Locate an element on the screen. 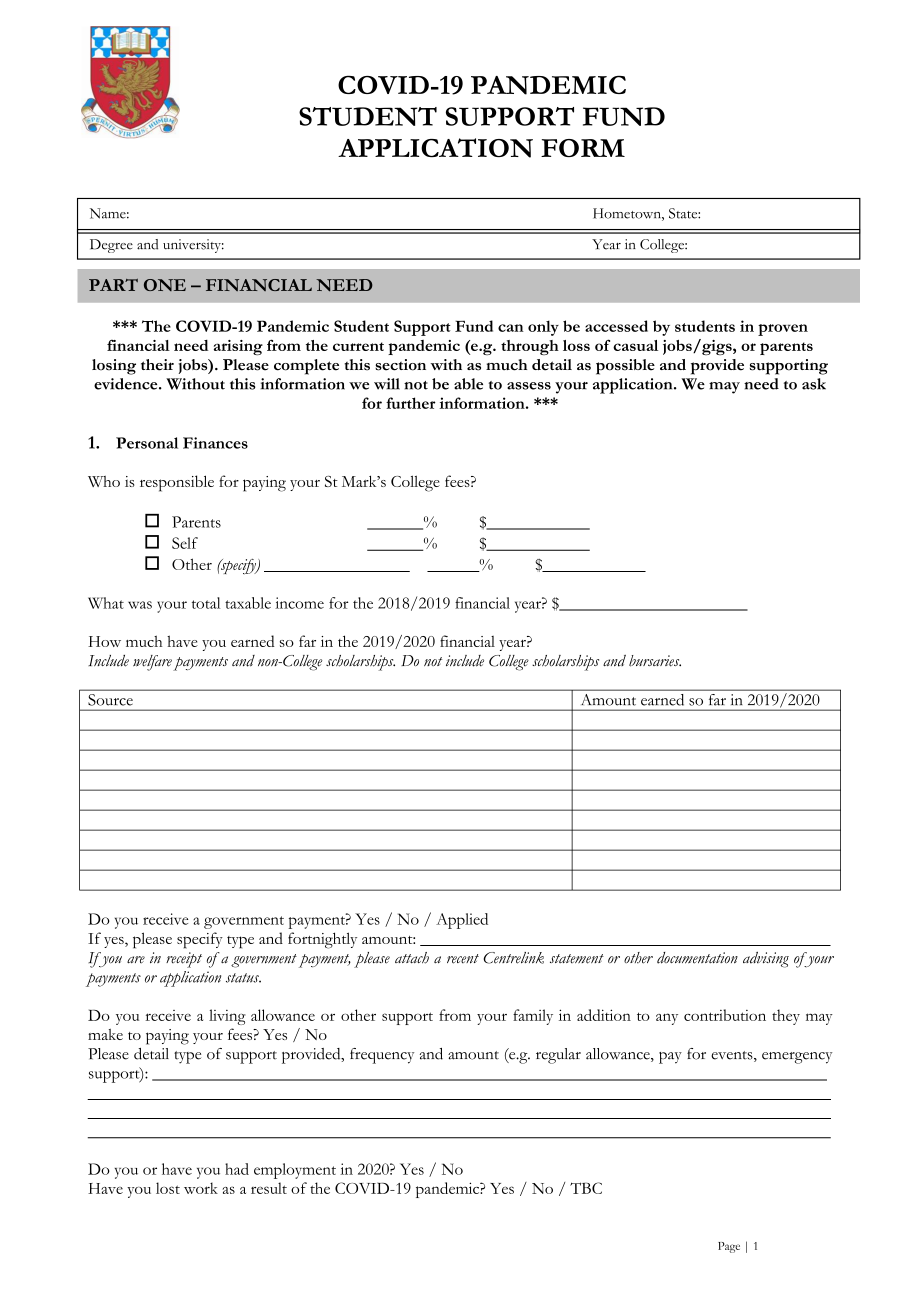  can is located at coordinates (511, 328).
